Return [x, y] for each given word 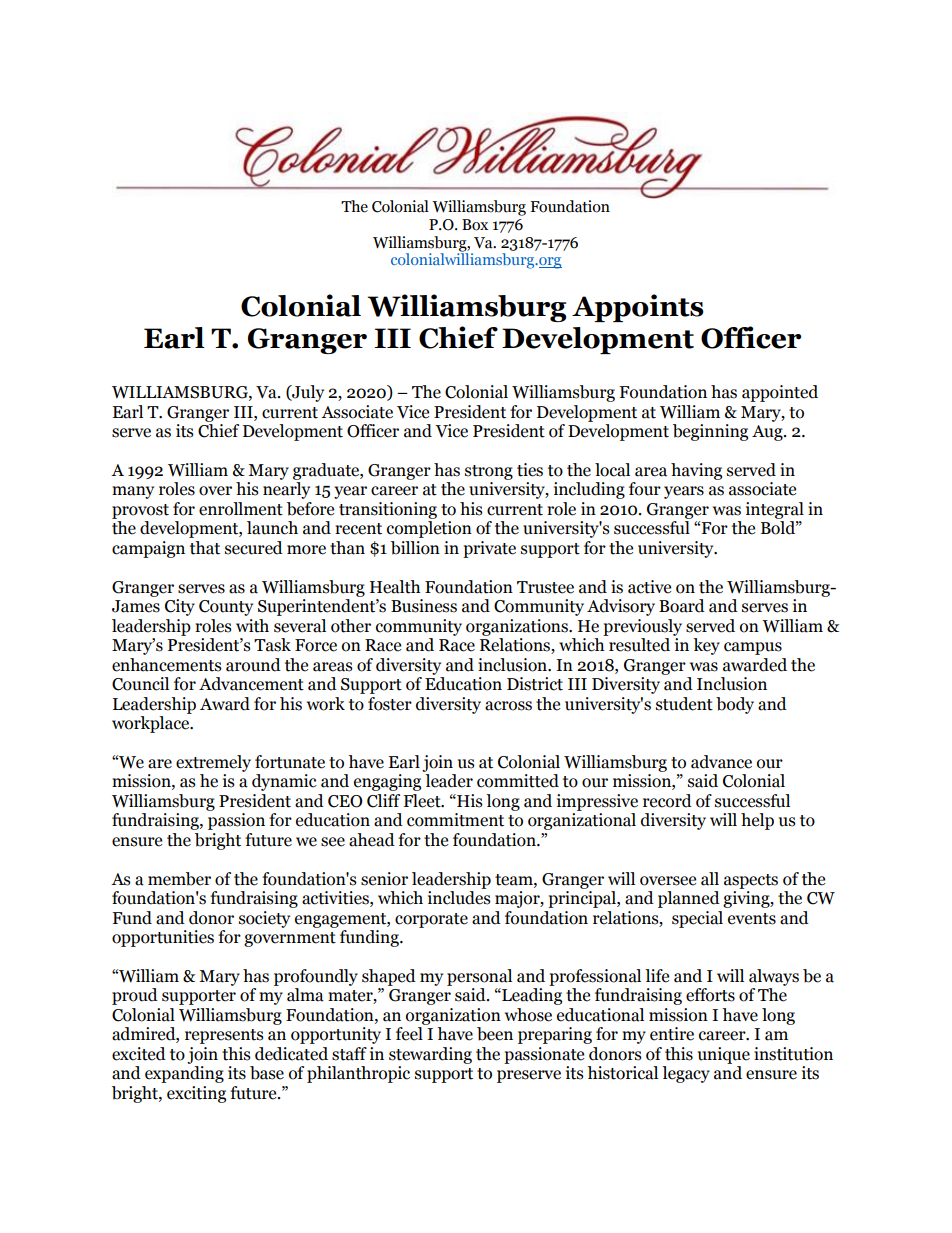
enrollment [241, 509]
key [706, 646]
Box [475, 225]
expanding [184, 1074]
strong [489, 472]
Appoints [638, 308]
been [495, 1034]
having [696, 471]
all [710, 879]
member [179, 879]
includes [459, 898]
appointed [780, 393]
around [253, 665]
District [535, 684]
